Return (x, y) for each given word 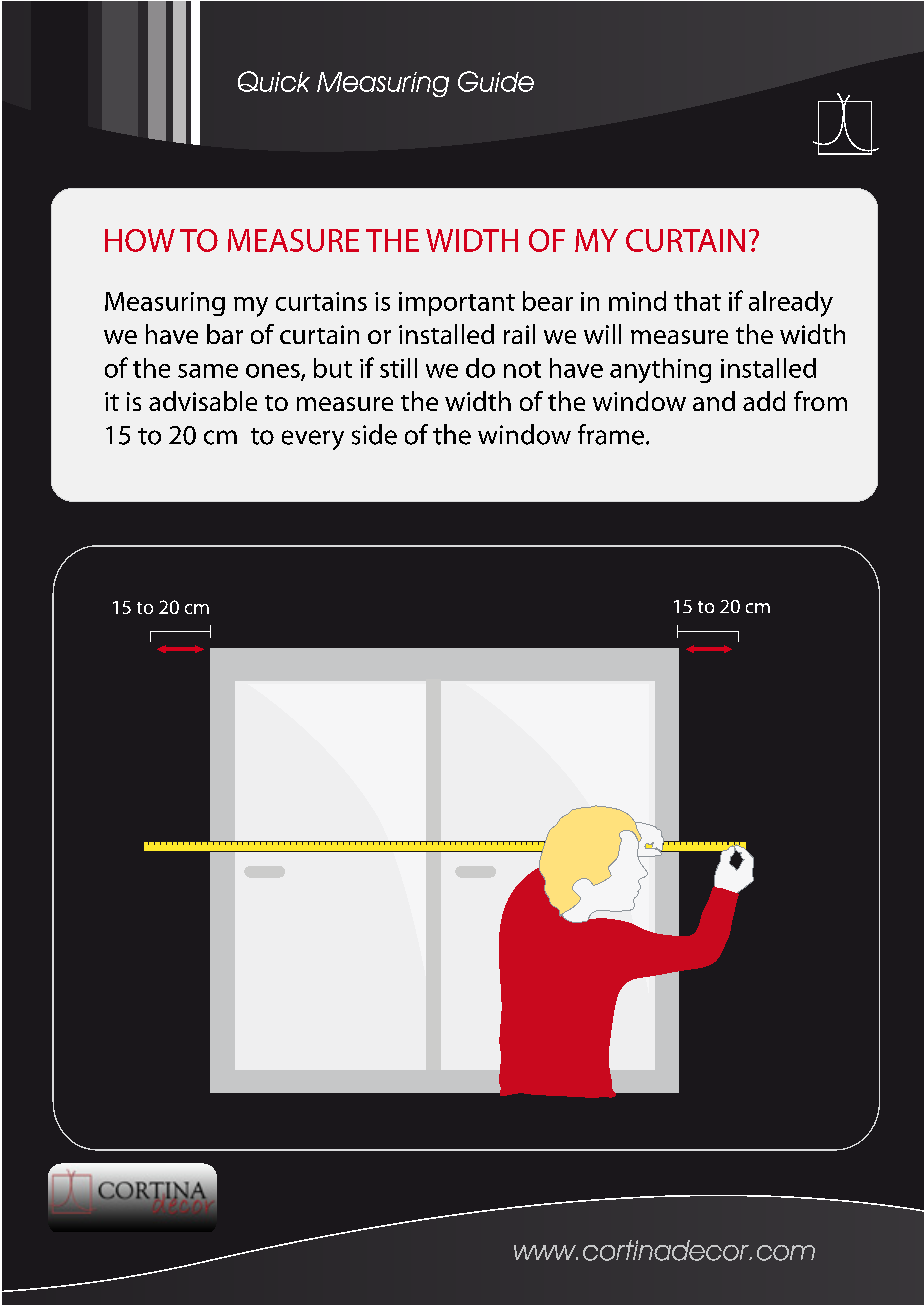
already (791, 304)
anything (660, 370)
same (208, 371)
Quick (274, 81)
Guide (496, 81)
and (714, 401)
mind (637, 301)
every (313, 440)
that (697, 301)
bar (225, 334)
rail (519, 334)
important (457, 304)
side (374, 434)
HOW (140, 240)
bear (548, 301)
